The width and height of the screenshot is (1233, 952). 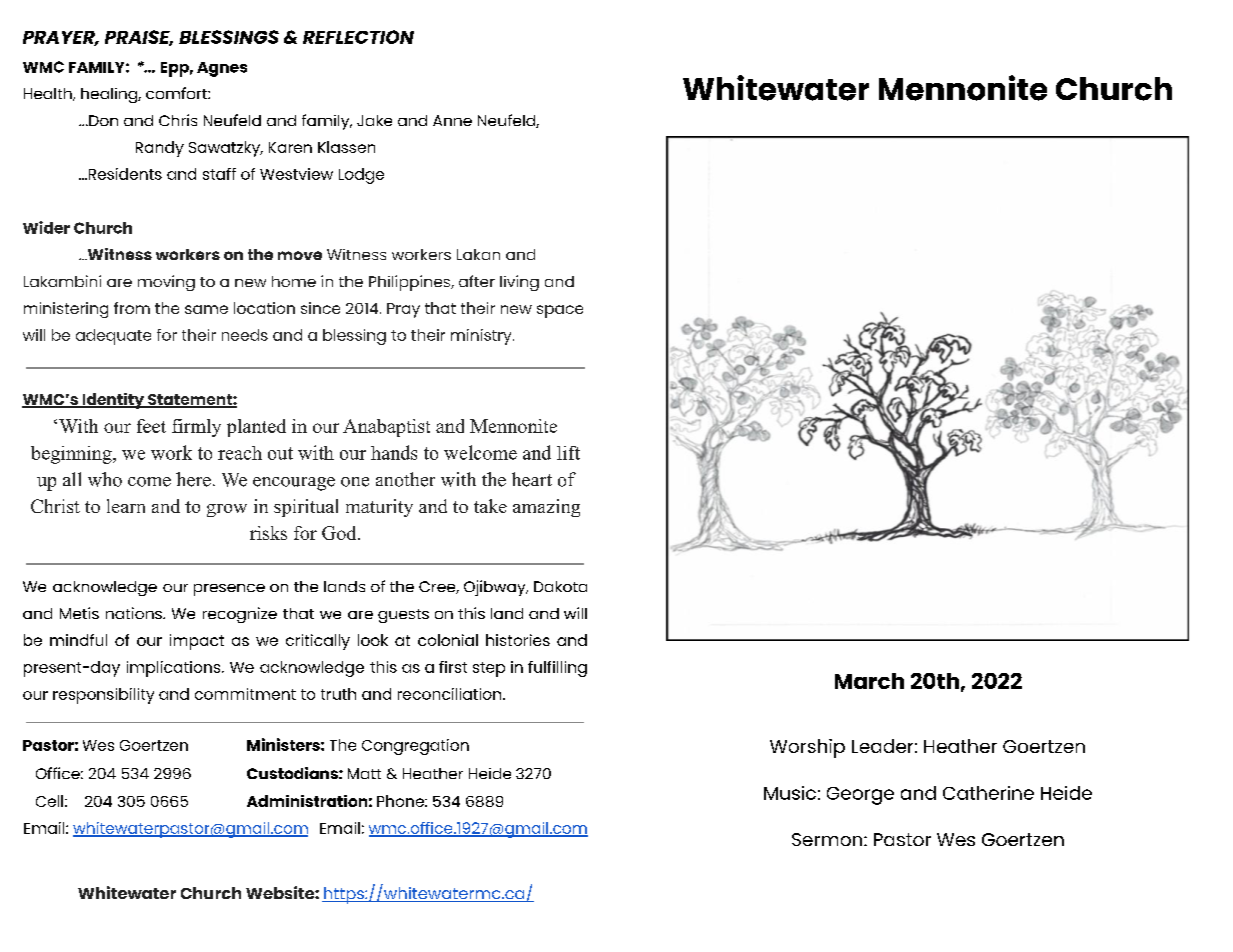 What do you see at coordinates (222, 69) in the screenshot?
I see `Agnes` at bounding box center [222, 69].
